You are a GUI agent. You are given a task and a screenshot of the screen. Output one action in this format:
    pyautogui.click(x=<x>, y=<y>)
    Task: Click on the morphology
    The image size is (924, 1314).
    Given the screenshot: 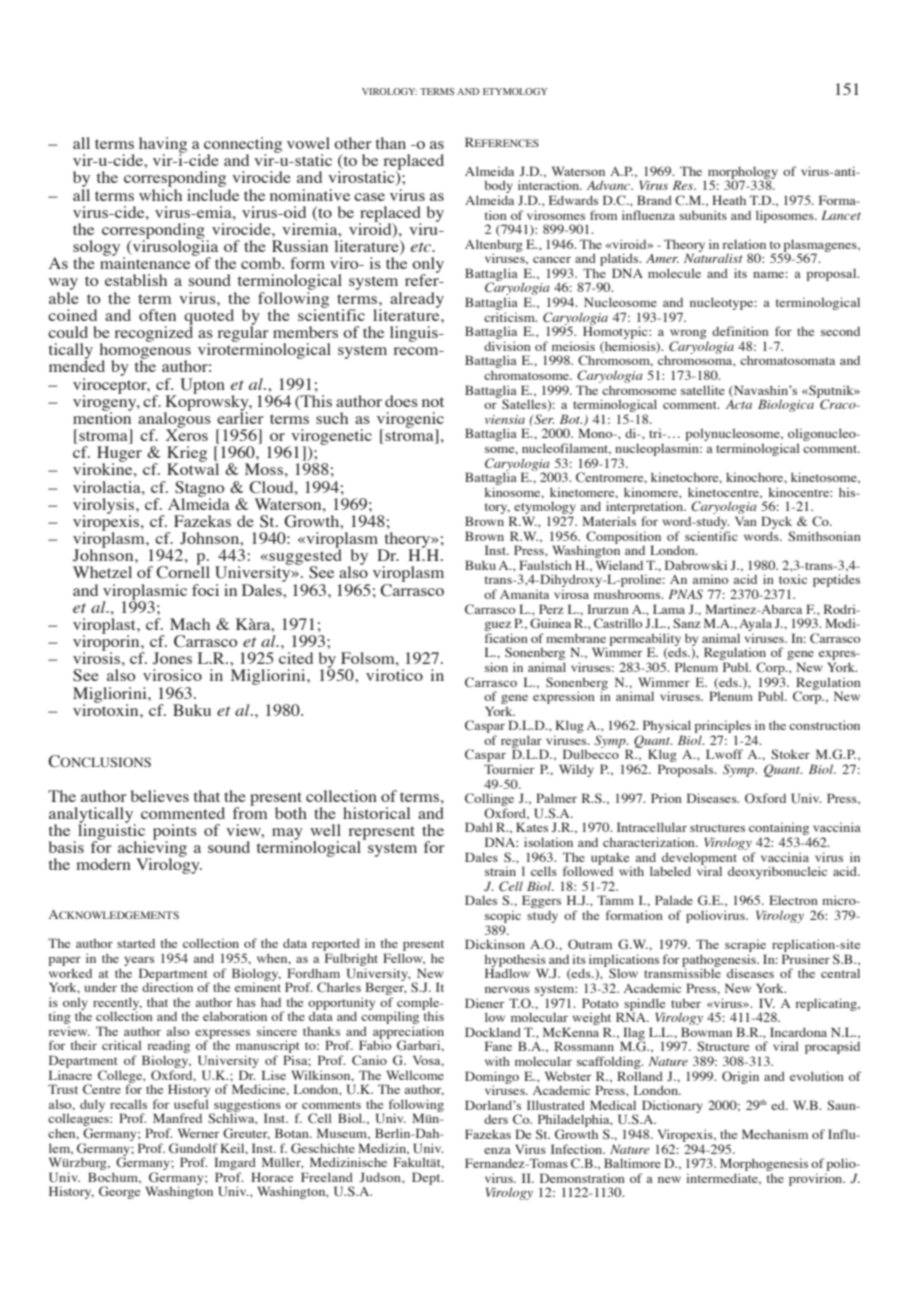 What is the action you would take?
    pyautogui.click(x=743, y=173)
